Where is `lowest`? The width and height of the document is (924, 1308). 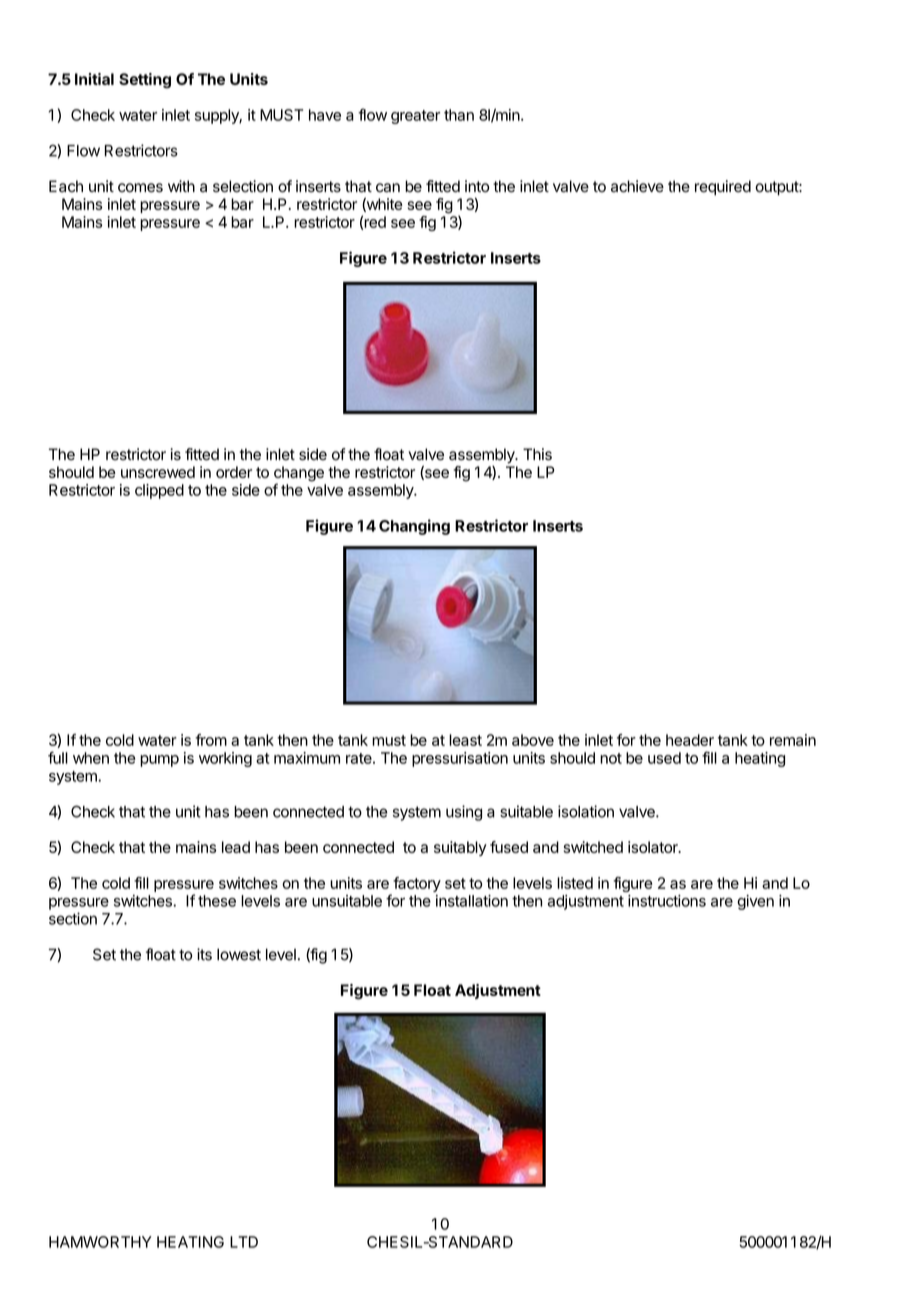
lowest is located at coordinates (239, 954).
